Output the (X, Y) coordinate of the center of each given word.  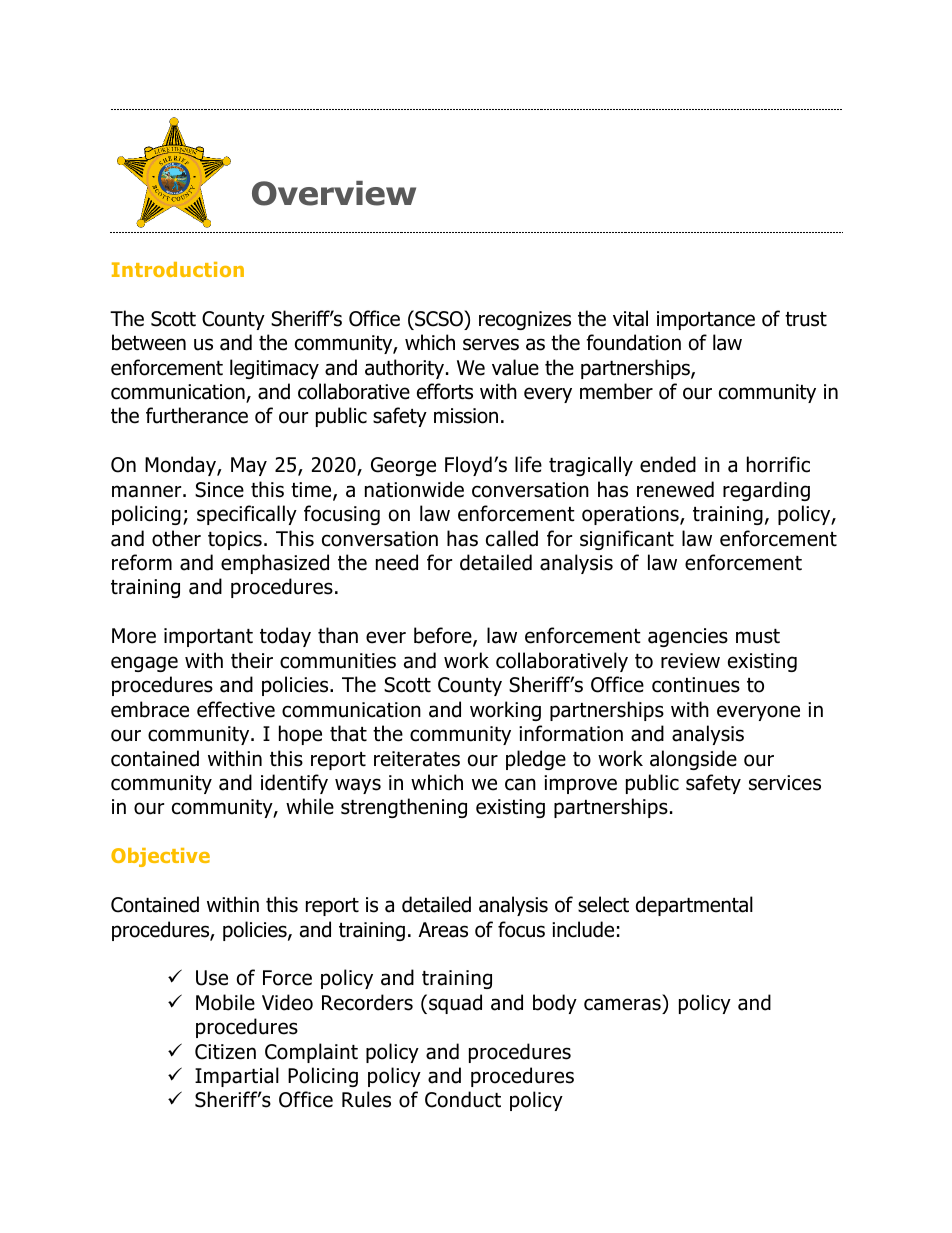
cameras (622, 1004)
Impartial (237, 1077)
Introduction (178, 269)
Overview (334, 193)
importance (706, 320)
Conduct (463, 1099)
